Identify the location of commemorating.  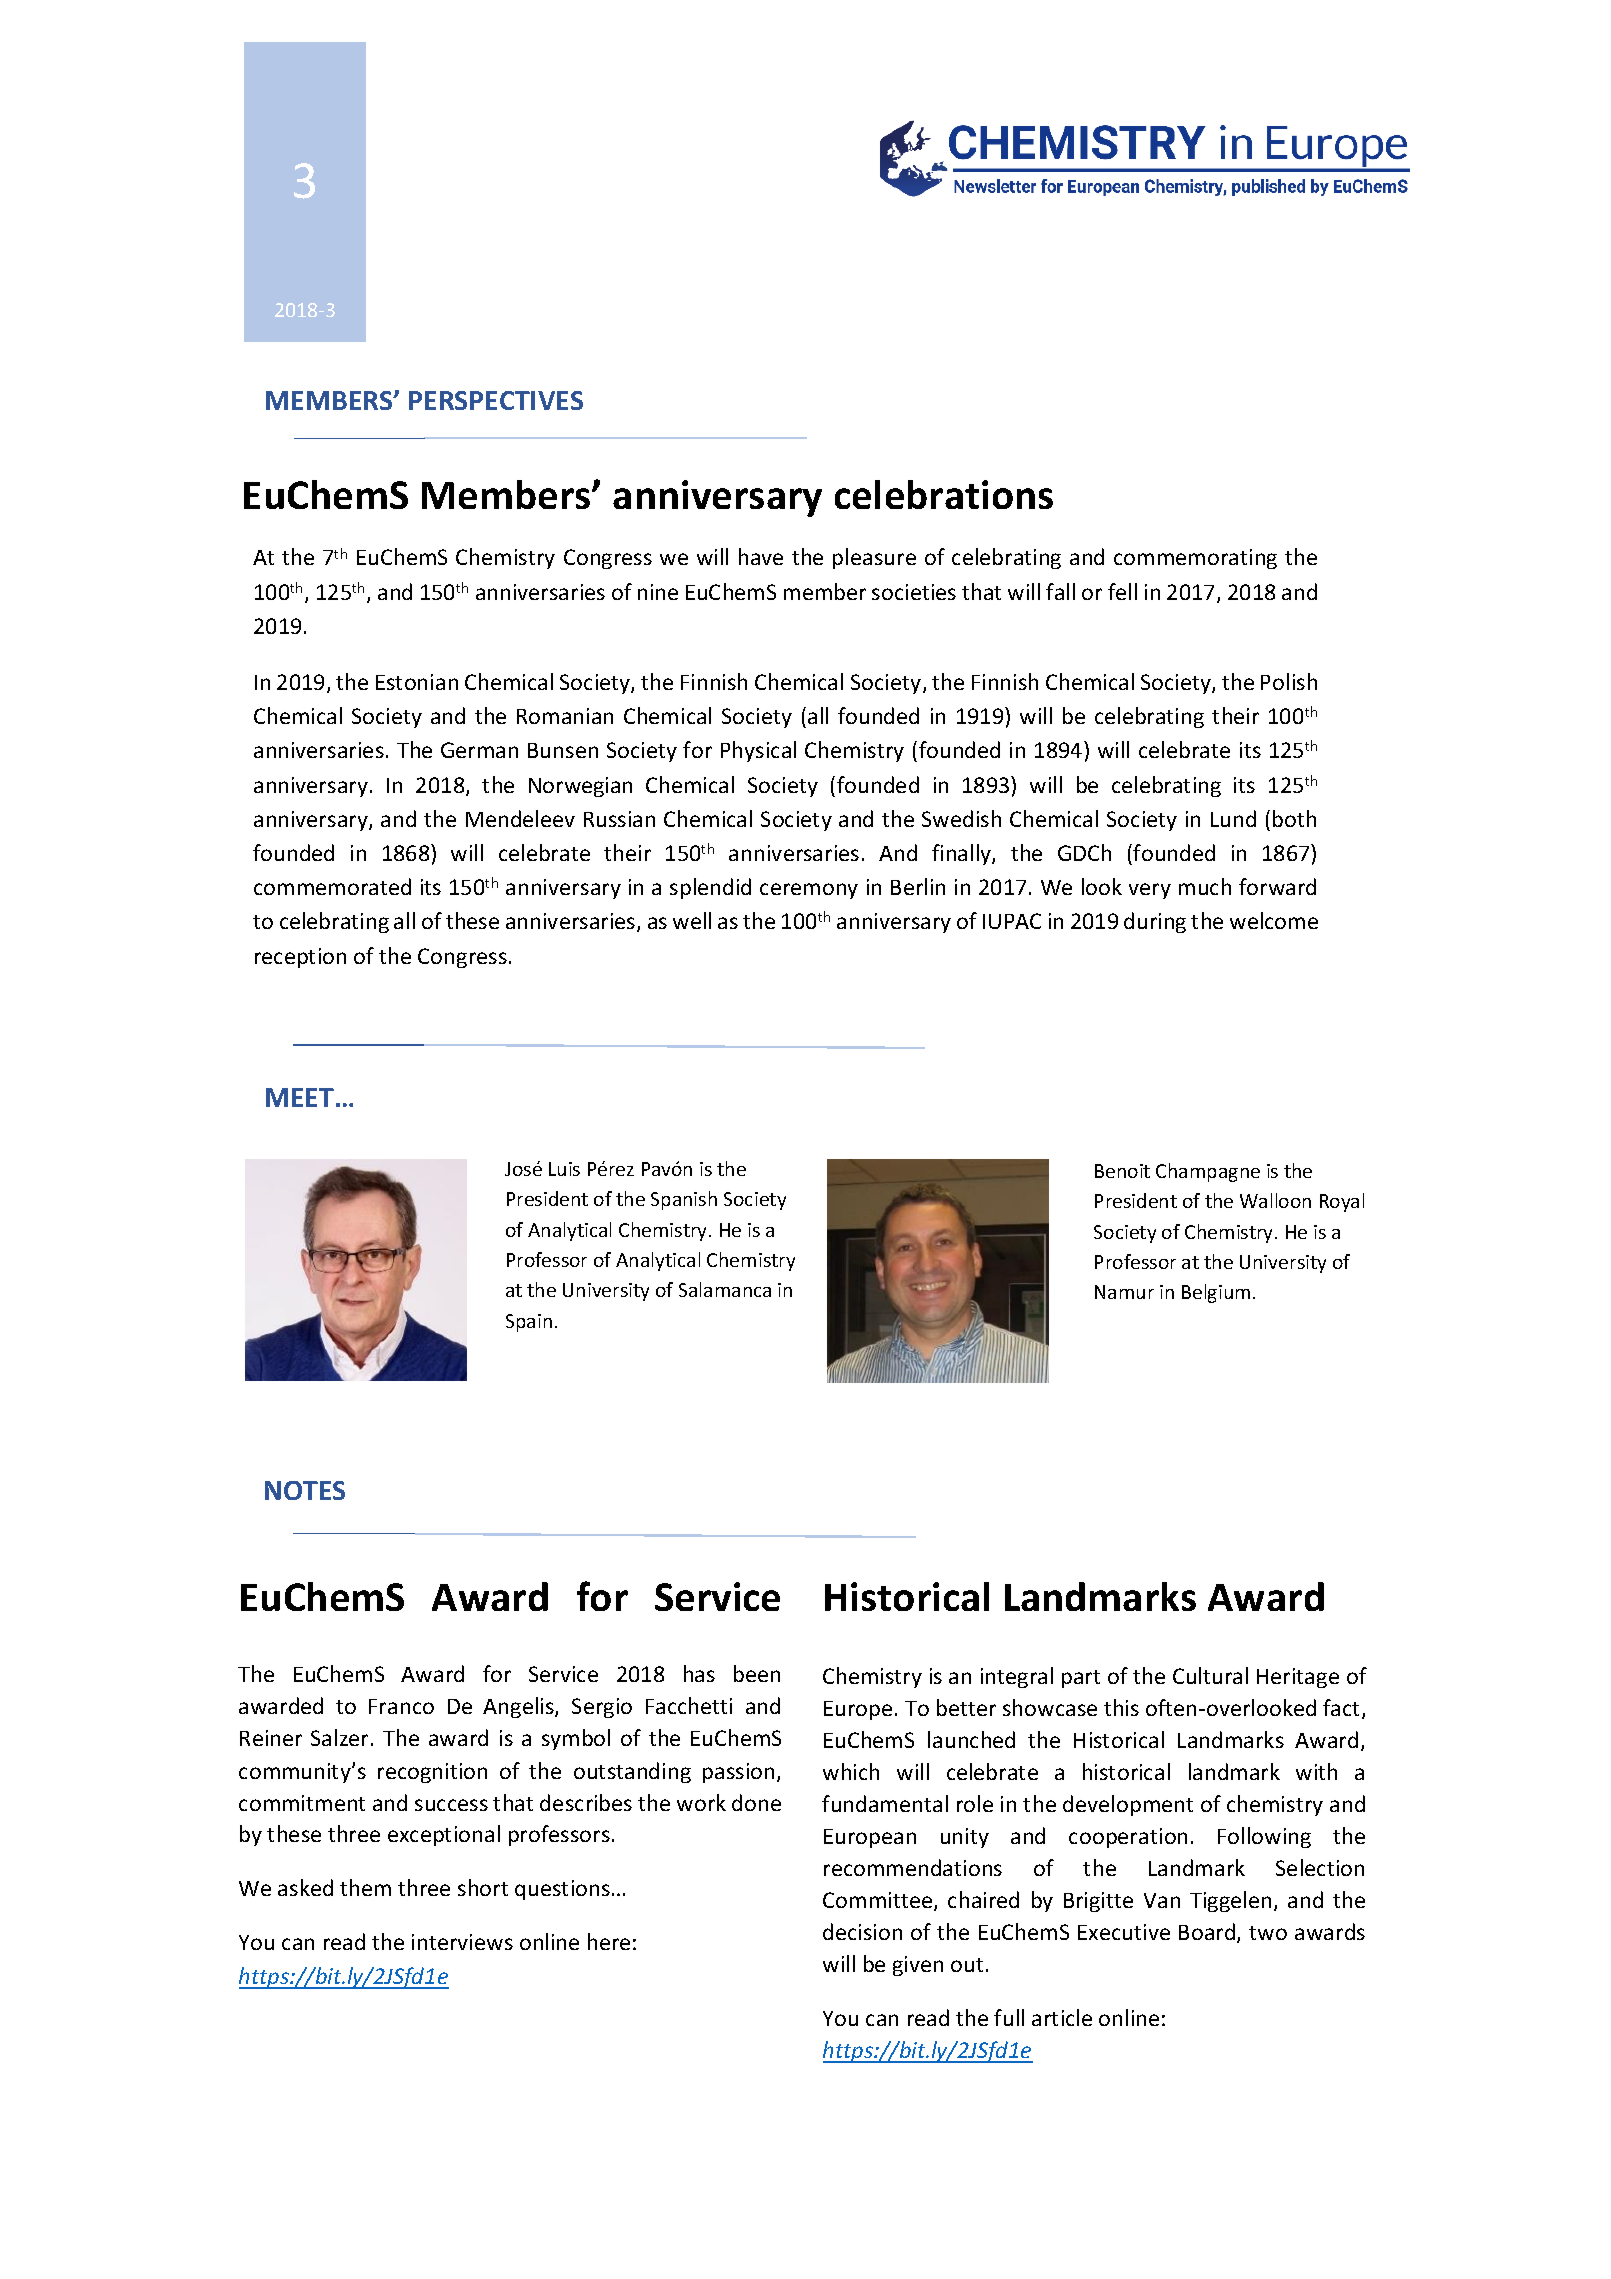
(1195, 559).
